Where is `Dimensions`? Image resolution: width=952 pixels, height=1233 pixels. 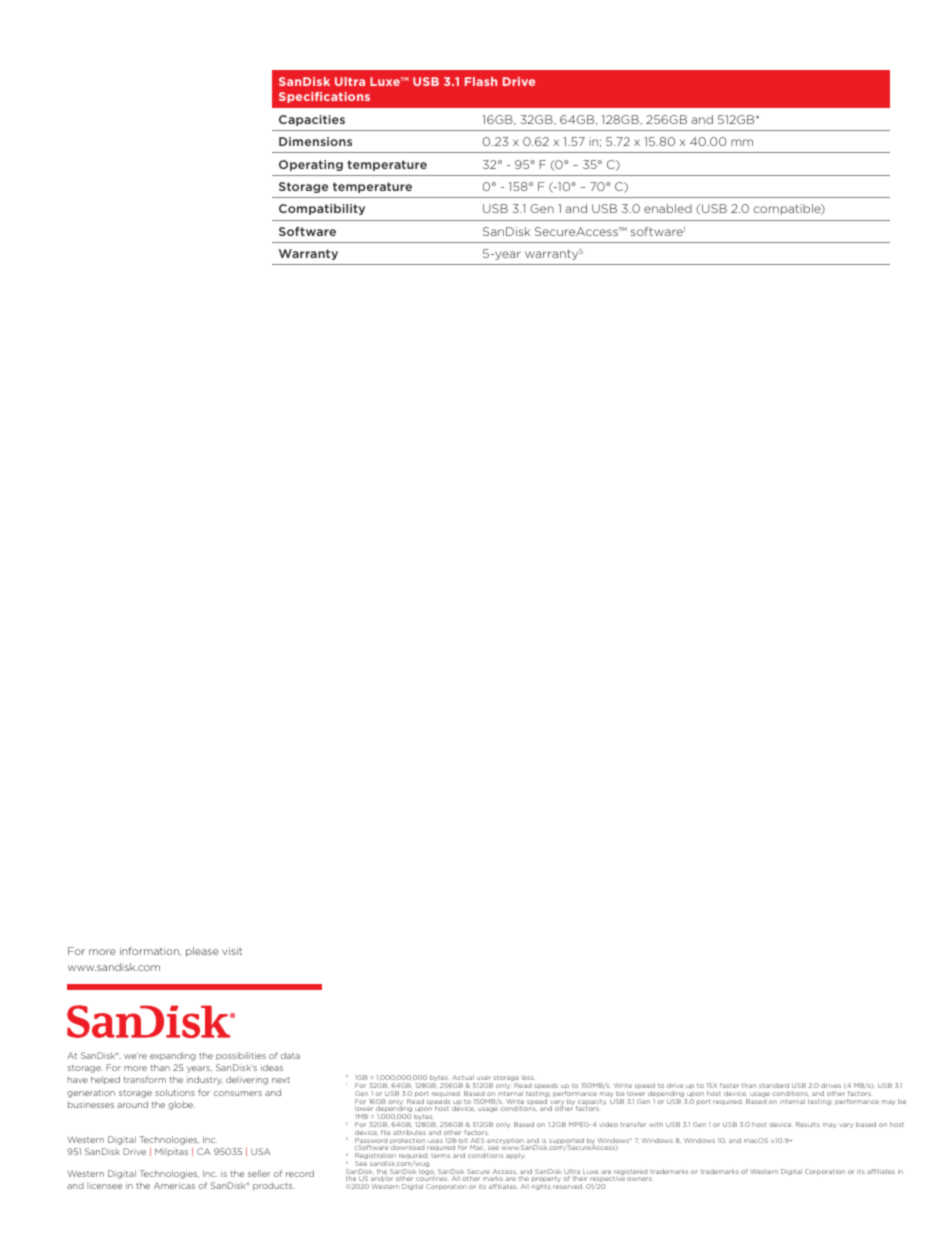
Dimensions is located at coordinates (315, 141).
